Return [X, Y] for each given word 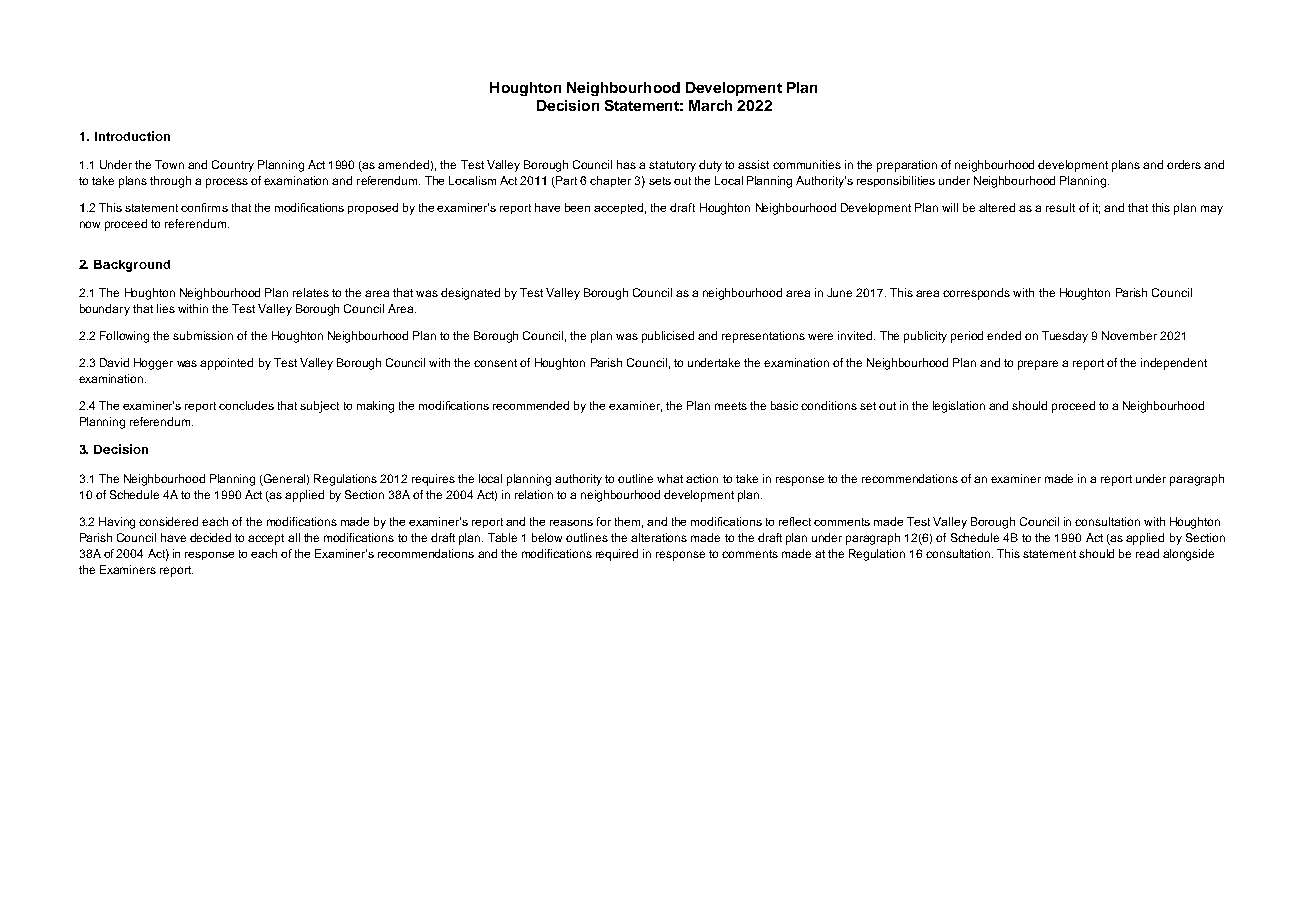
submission [203, 335]
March [710, 105]
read [1147, 553]
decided [210, 537]
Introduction [132, 136]
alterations [659, 537]
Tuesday [1065, 337]
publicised [668, 337]
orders [1184, 164]
